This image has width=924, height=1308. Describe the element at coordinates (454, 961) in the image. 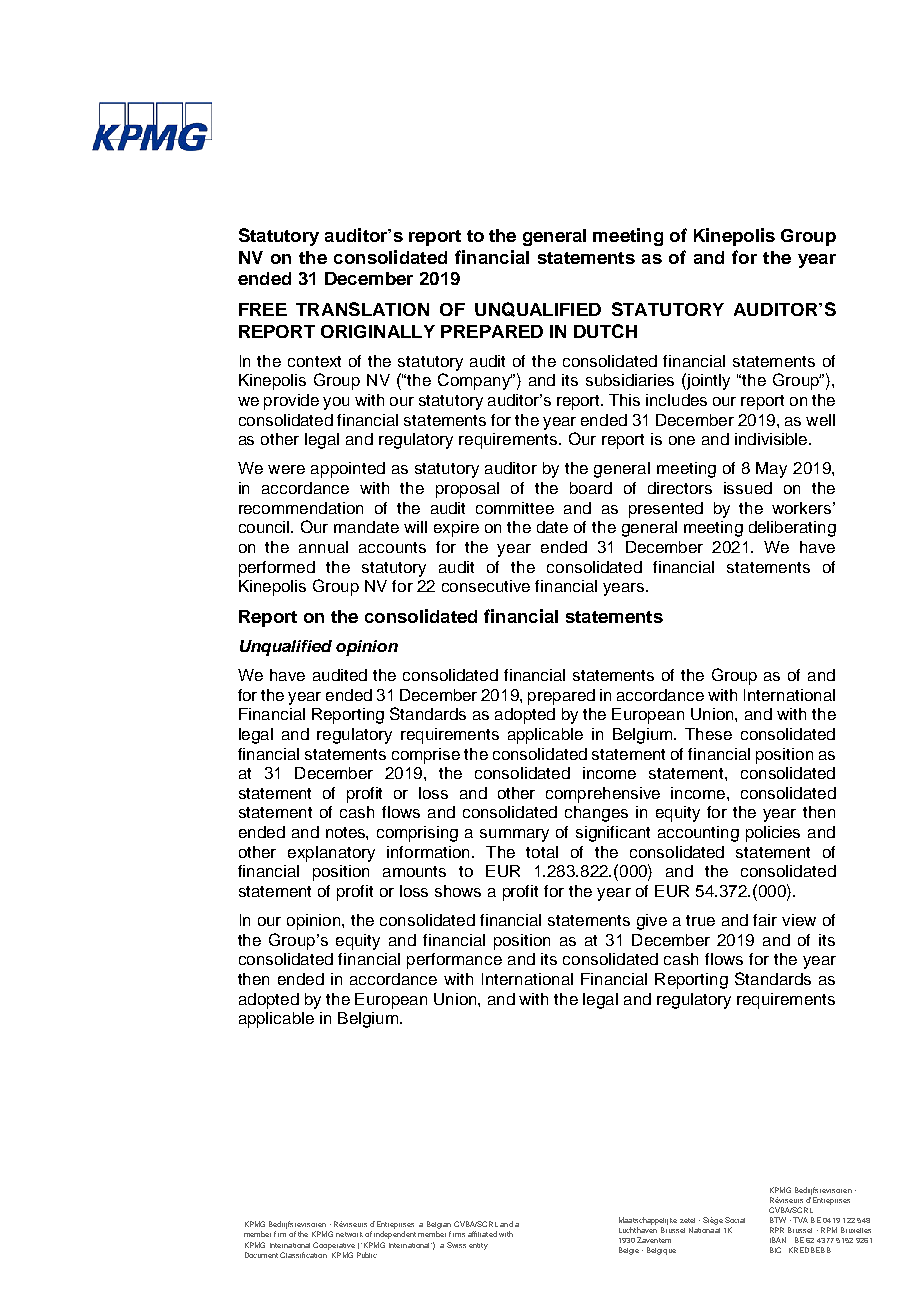

I see `performance` at that location.
